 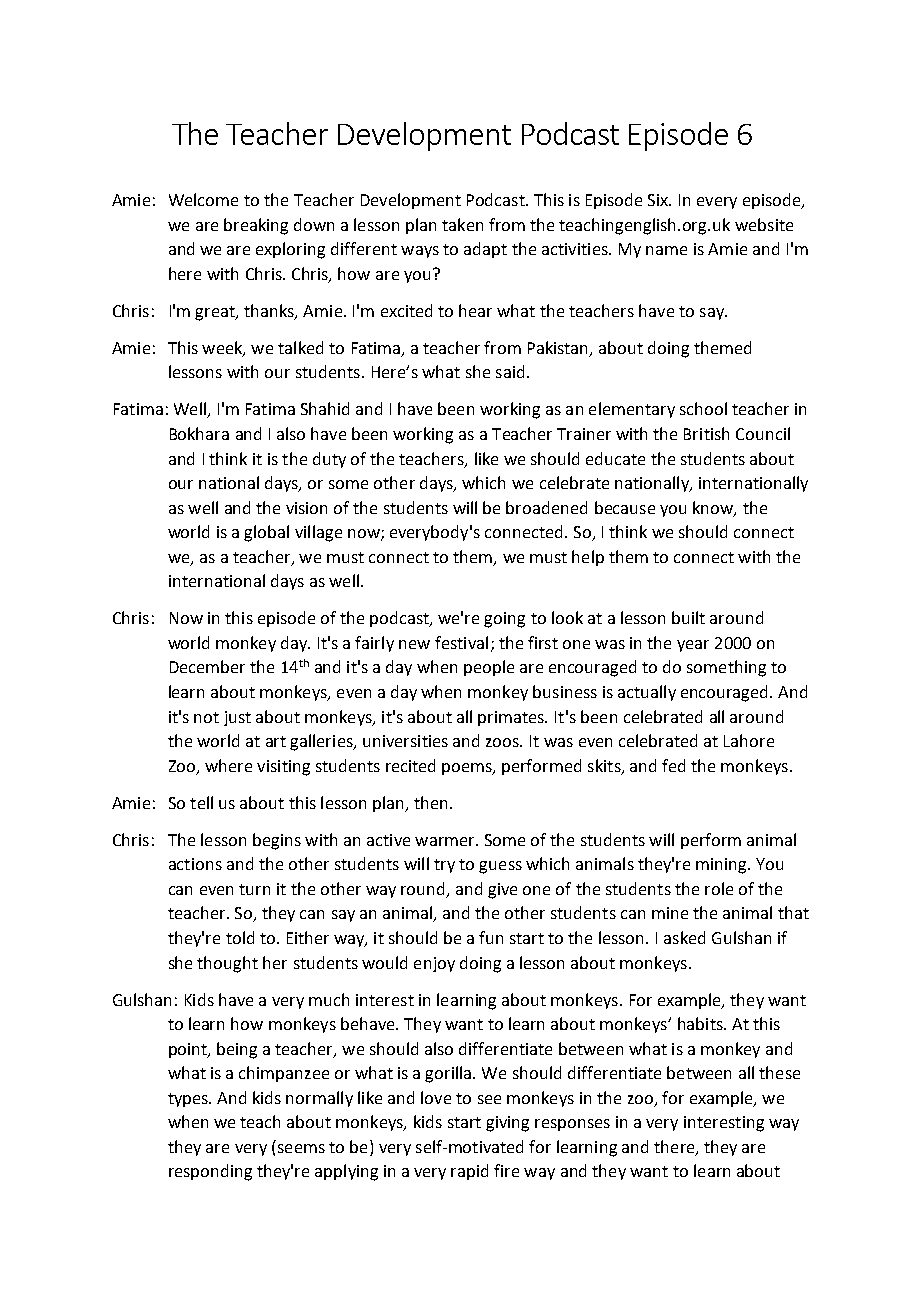 I want to click on just, so click(x=237, y=718).
